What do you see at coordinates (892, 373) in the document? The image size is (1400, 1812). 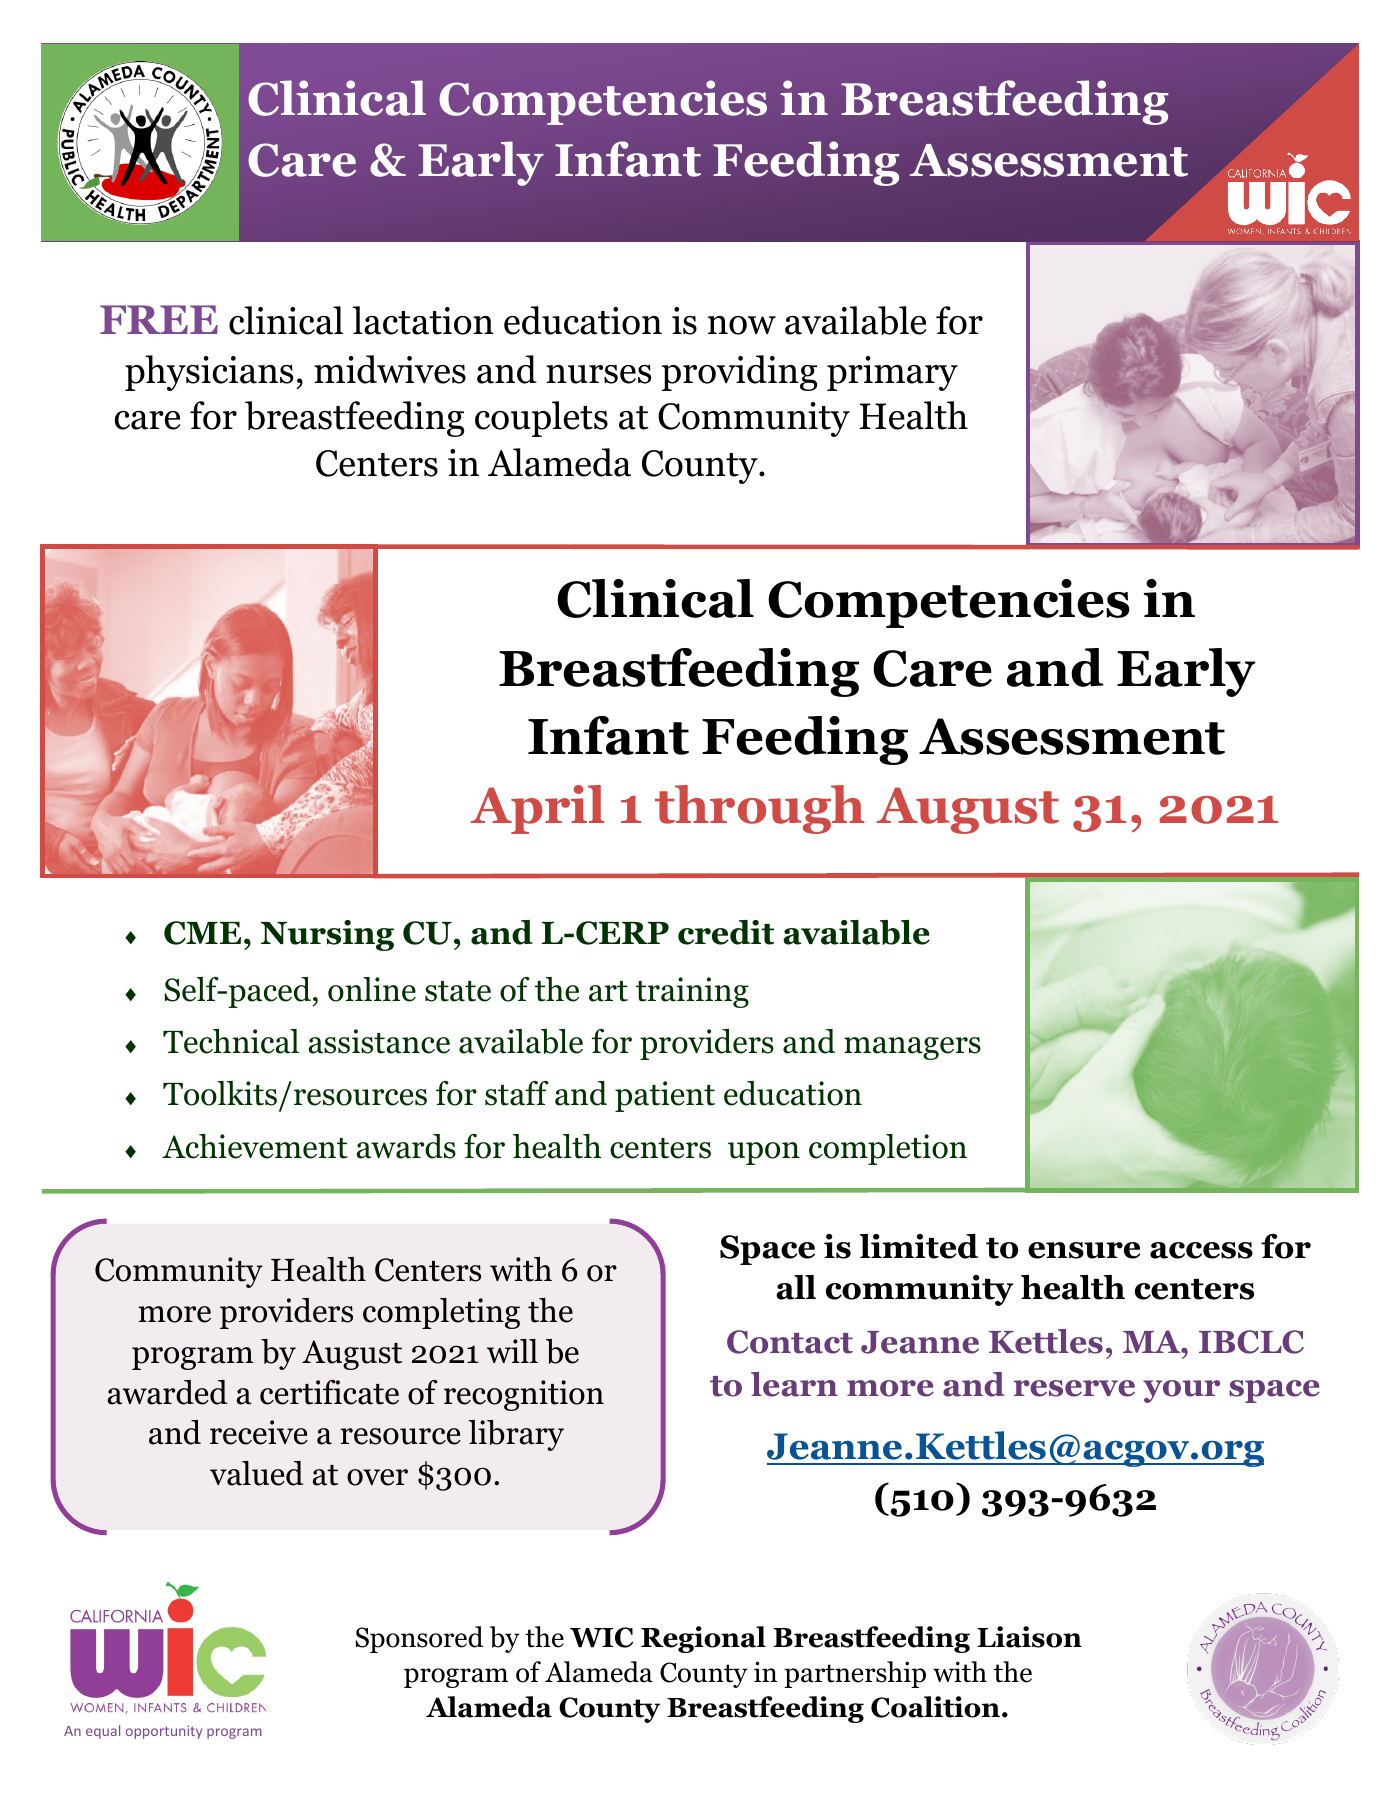 I see `primary` at bounding box center [892, 373].
